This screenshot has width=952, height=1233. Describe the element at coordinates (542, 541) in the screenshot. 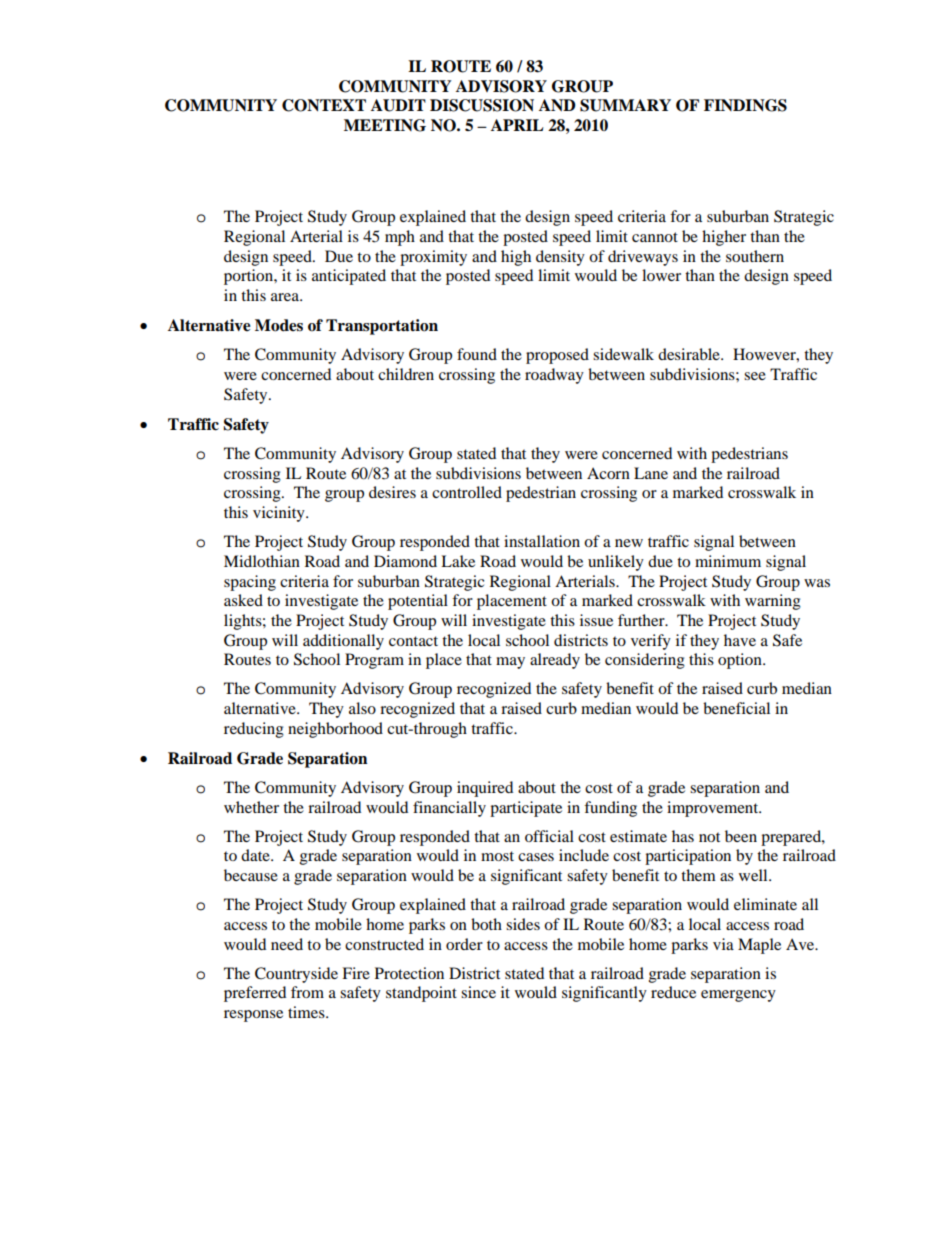

I see `installation` at that location.
